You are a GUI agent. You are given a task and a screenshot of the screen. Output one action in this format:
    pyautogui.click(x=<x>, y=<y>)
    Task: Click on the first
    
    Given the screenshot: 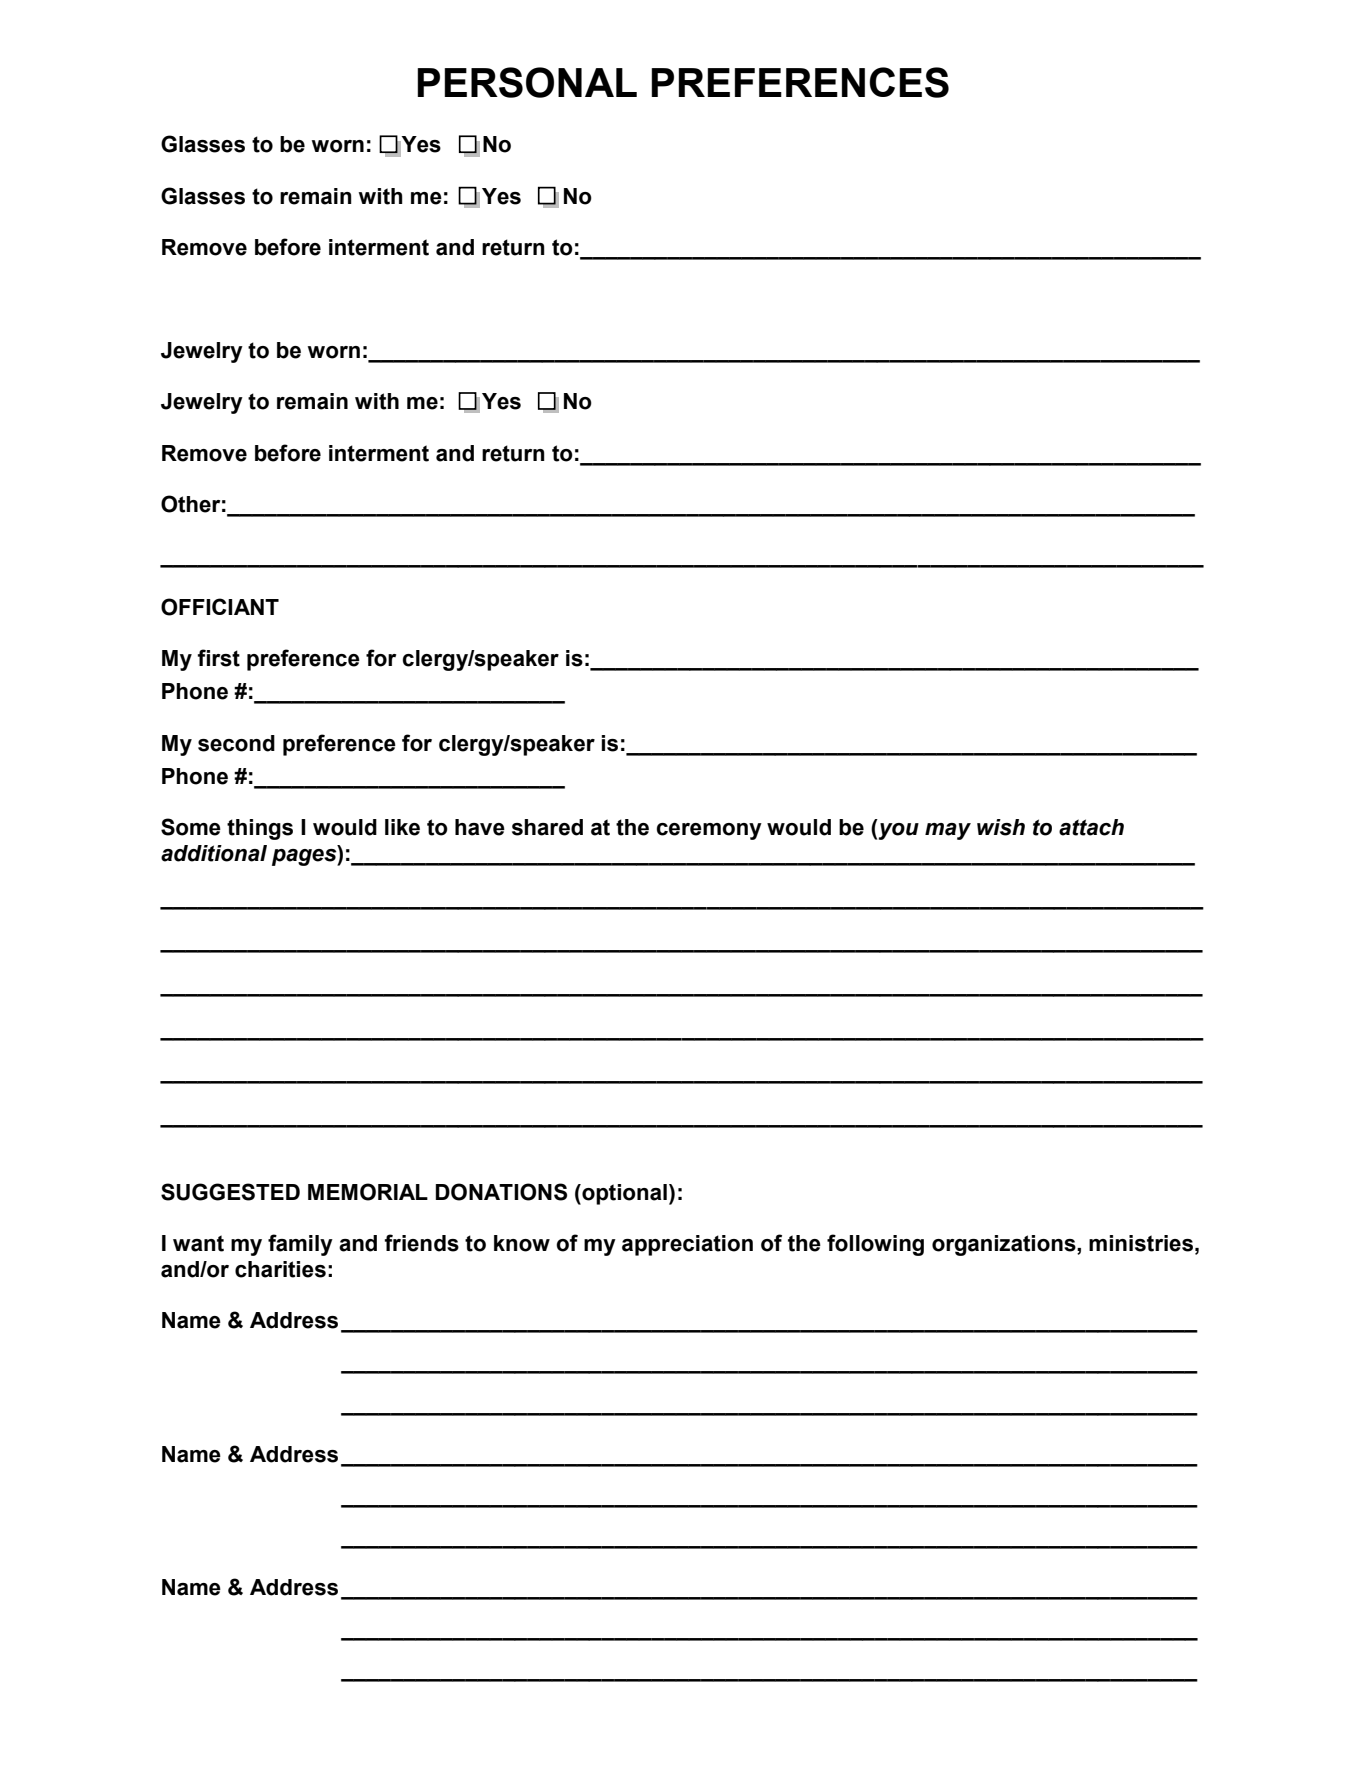 What is the action you would take?
    pyautogui.click(x=218, y=658)
